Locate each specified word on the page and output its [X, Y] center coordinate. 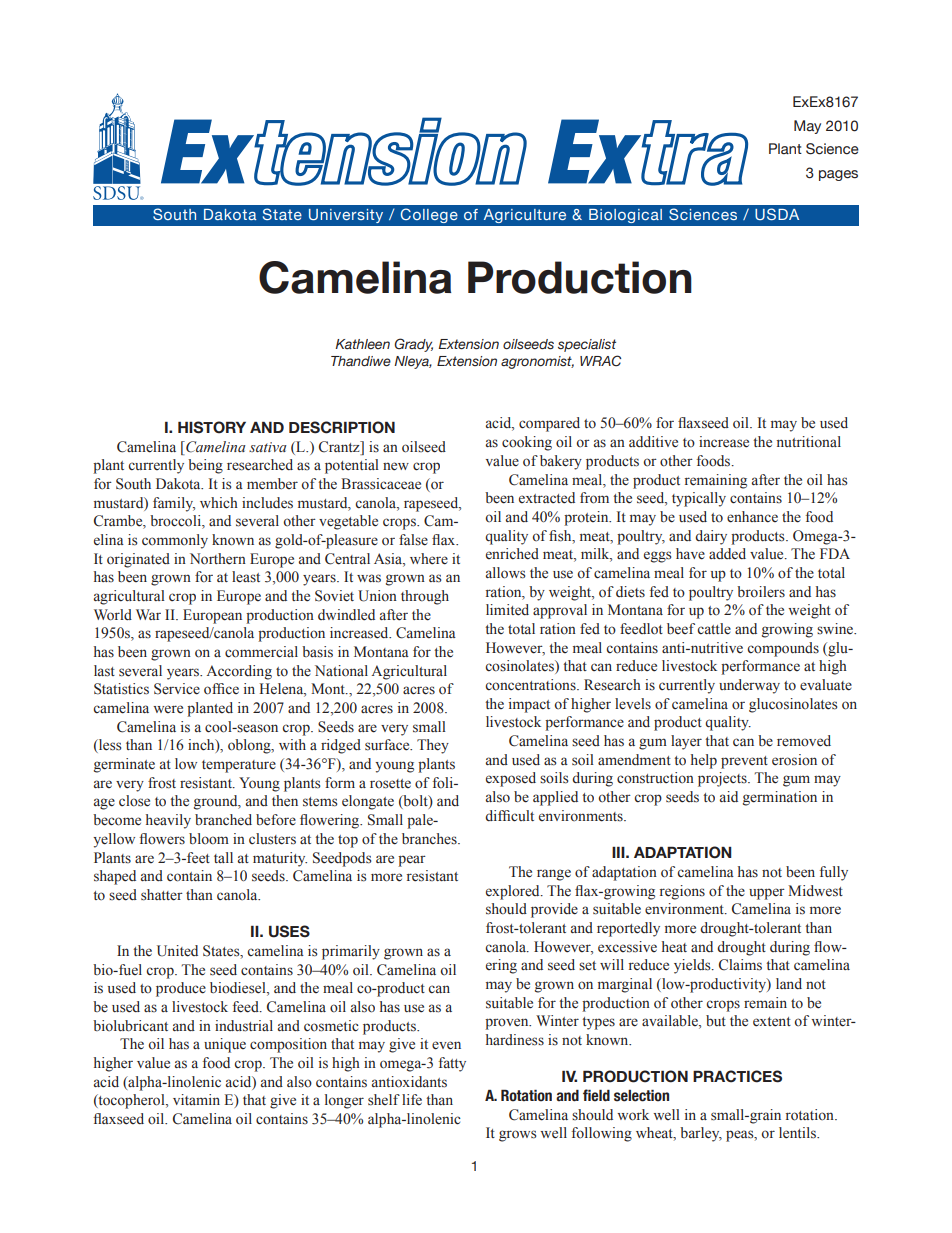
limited [507, 610]
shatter [162, 895]
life [412, 1099]
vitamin [196, 1099]
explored [514, 892]
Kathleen [362, 344]
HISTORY [212, 427]
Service [177, 689]
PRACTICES [737, 1076]
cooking [527, 443]
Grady [413, 345]
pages [838, 175]
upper [767, 894]
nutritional [809, 441]
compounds [783, 649]
